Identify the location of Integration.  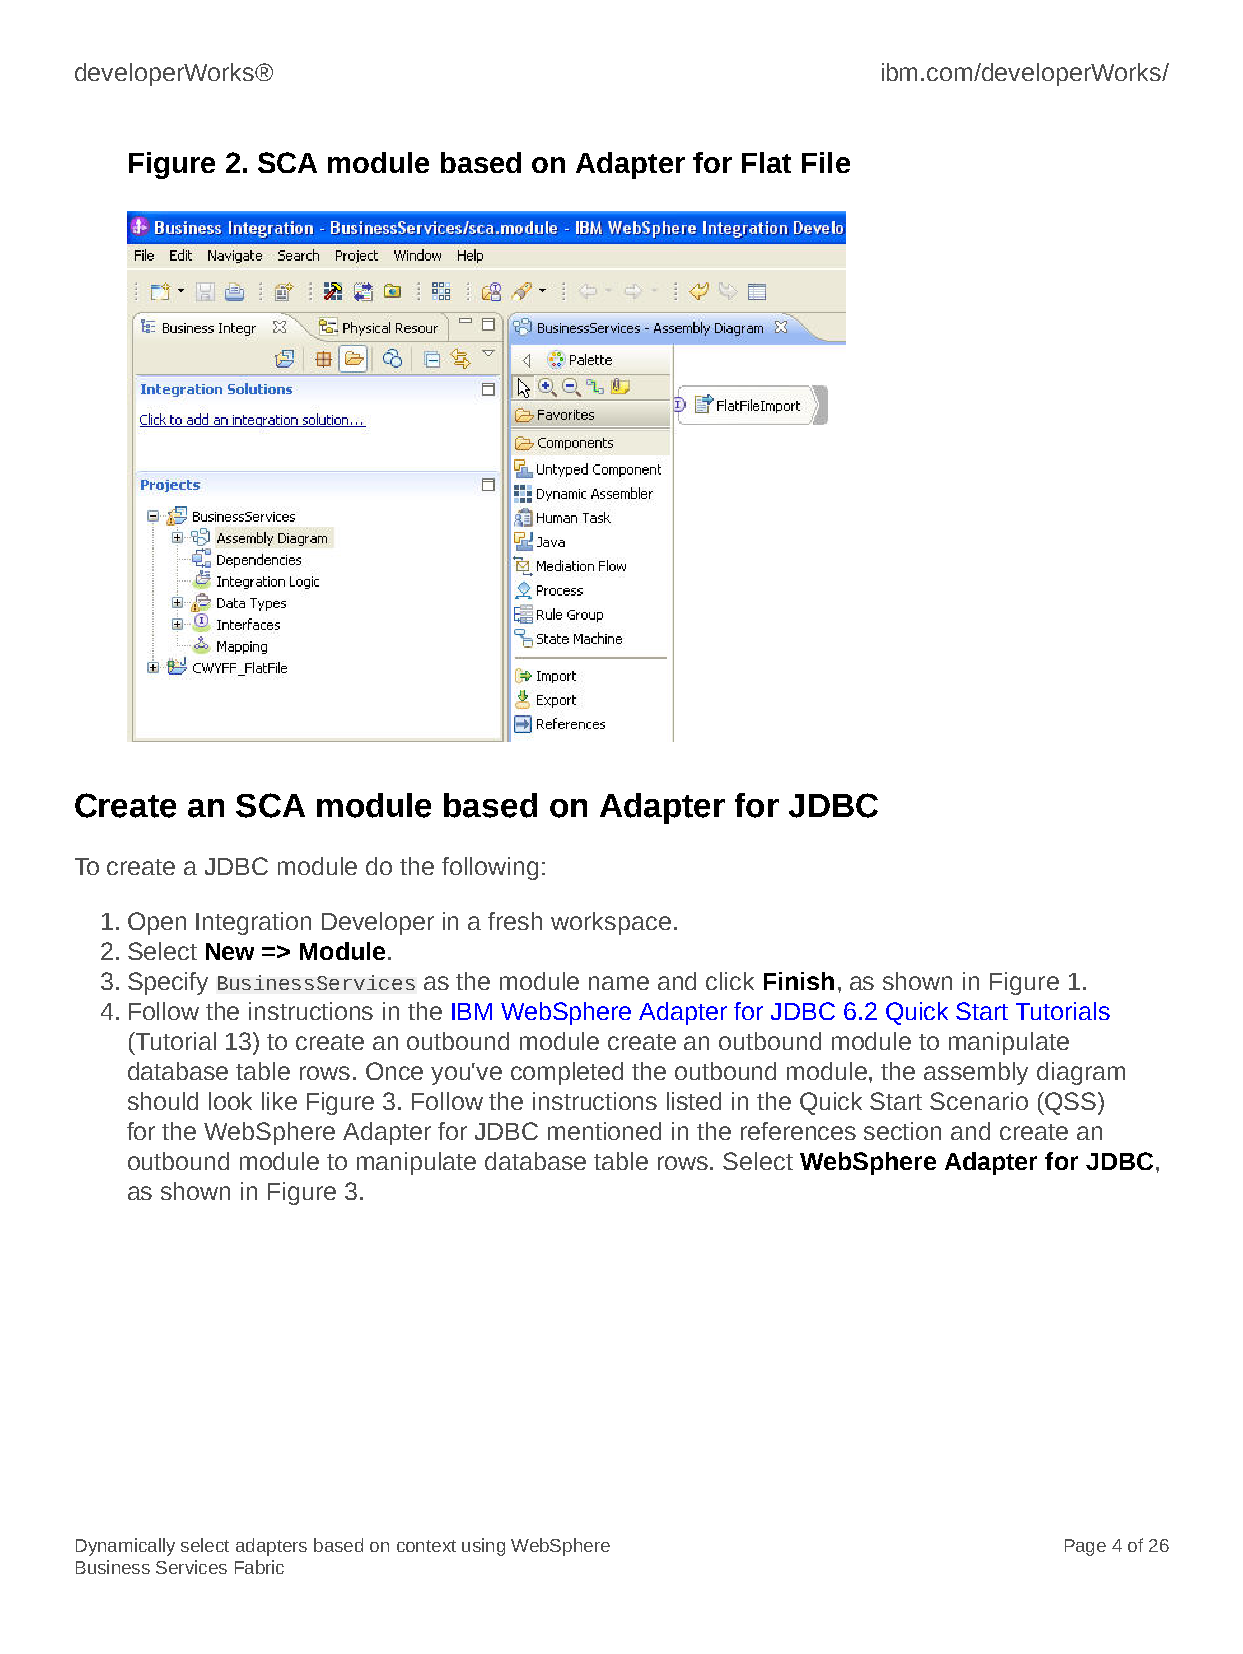
(253, 923).
